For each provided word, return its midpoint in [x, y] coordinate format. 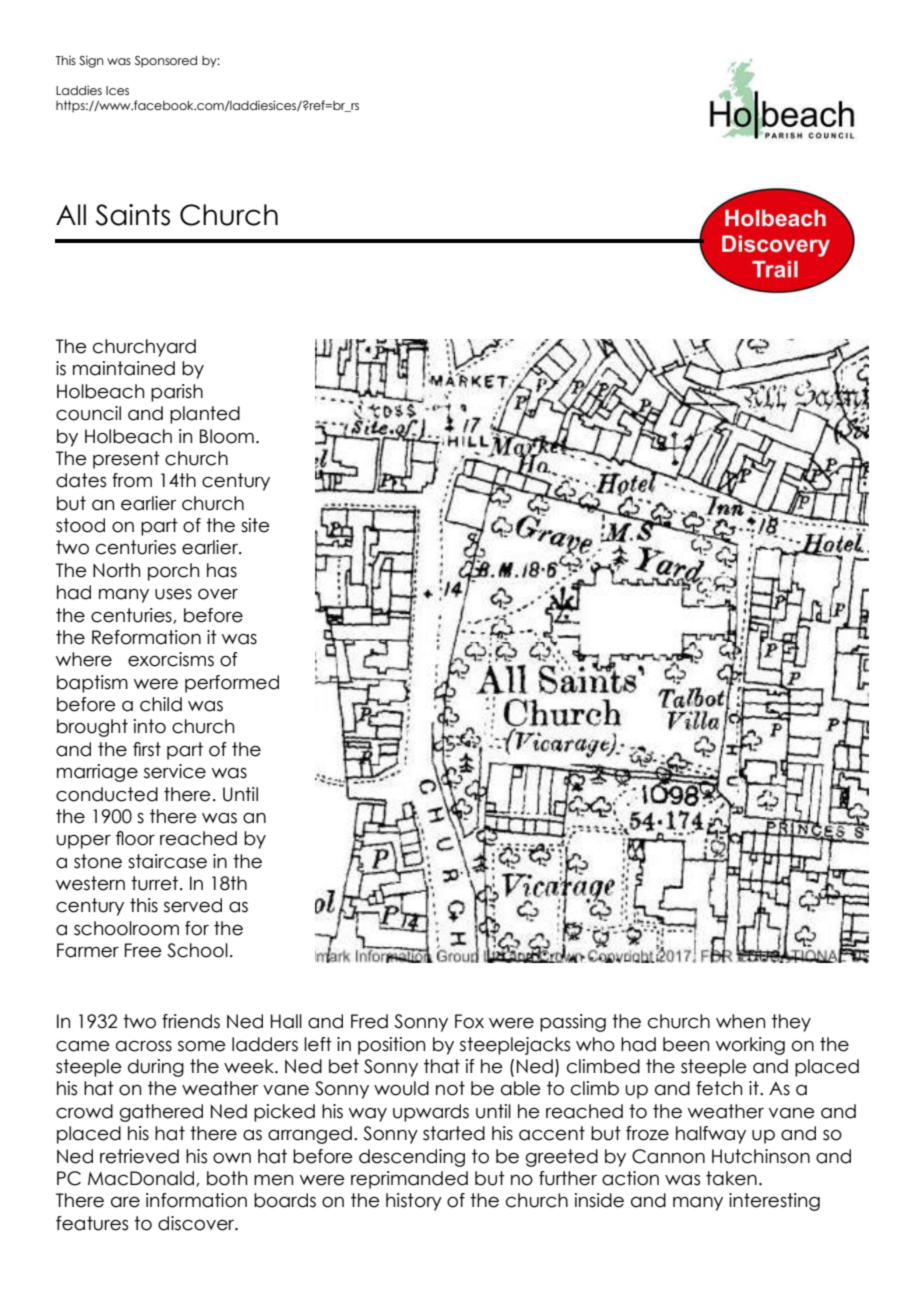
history [414, 1202]
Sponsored [166, 61]
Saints [132, 215]
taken [731, 1178]
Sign [91, 61]
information [196, 1200]
